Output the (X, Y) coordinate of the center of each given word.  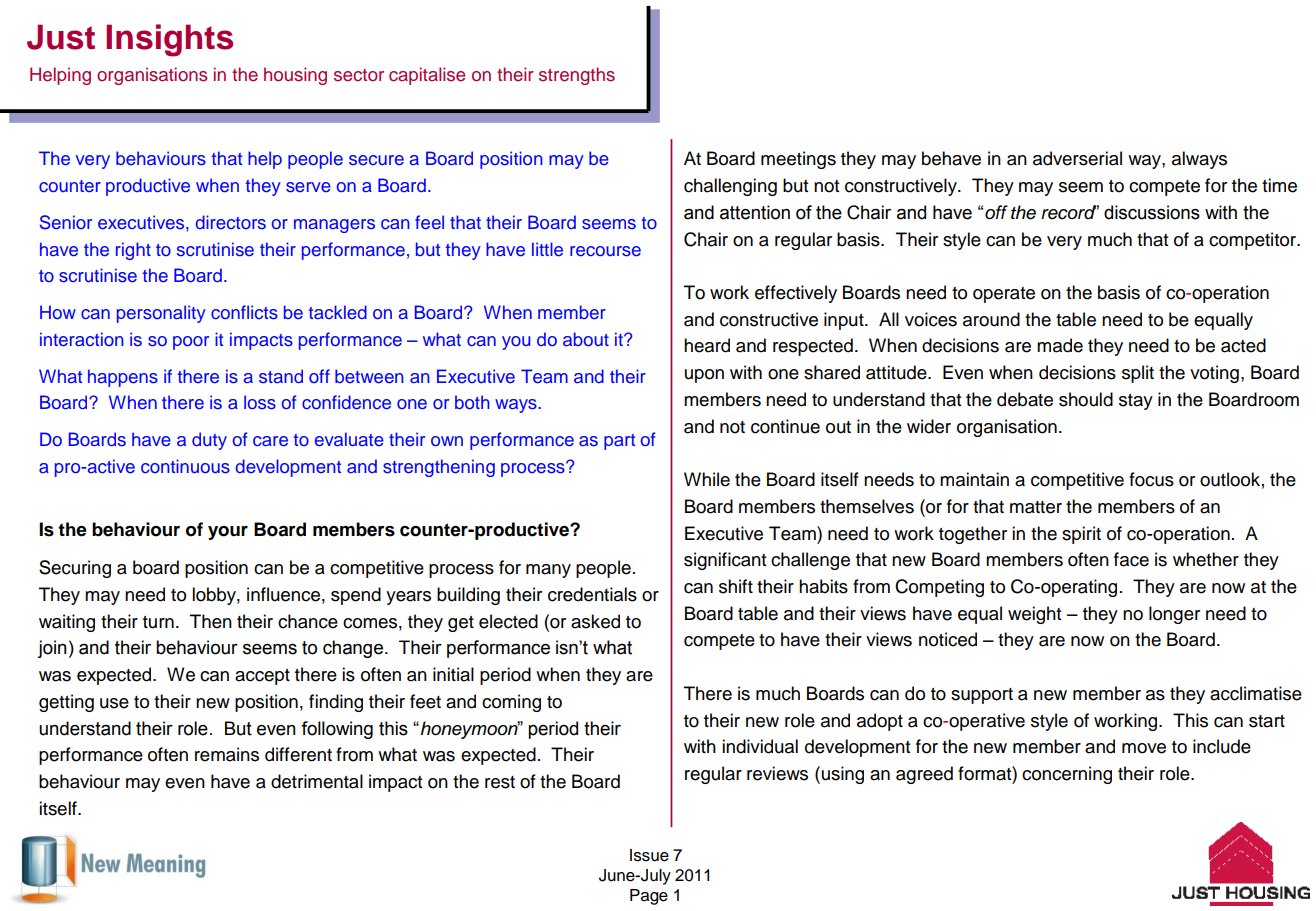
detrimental (317, 781)
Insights (169, 40)
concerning (1067, 775)
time (1279, 185)
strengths (577, 76)
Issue (649, 855)
